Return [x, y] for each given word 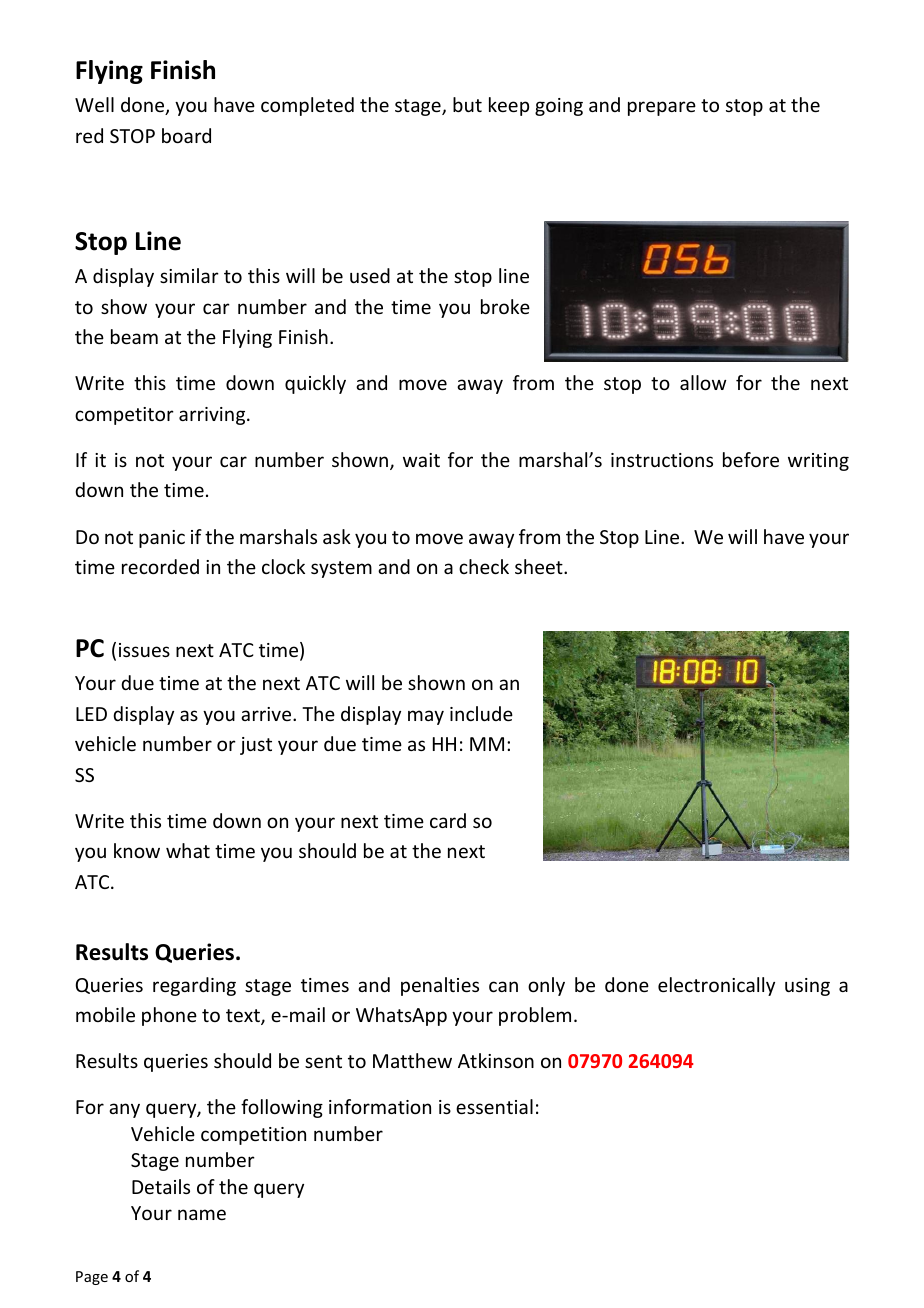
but [467, 104]
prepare [662, 108]
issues [144, 650]
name [202, 1214]
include [481, 713]
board [186, 135]
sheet [540, 566]
